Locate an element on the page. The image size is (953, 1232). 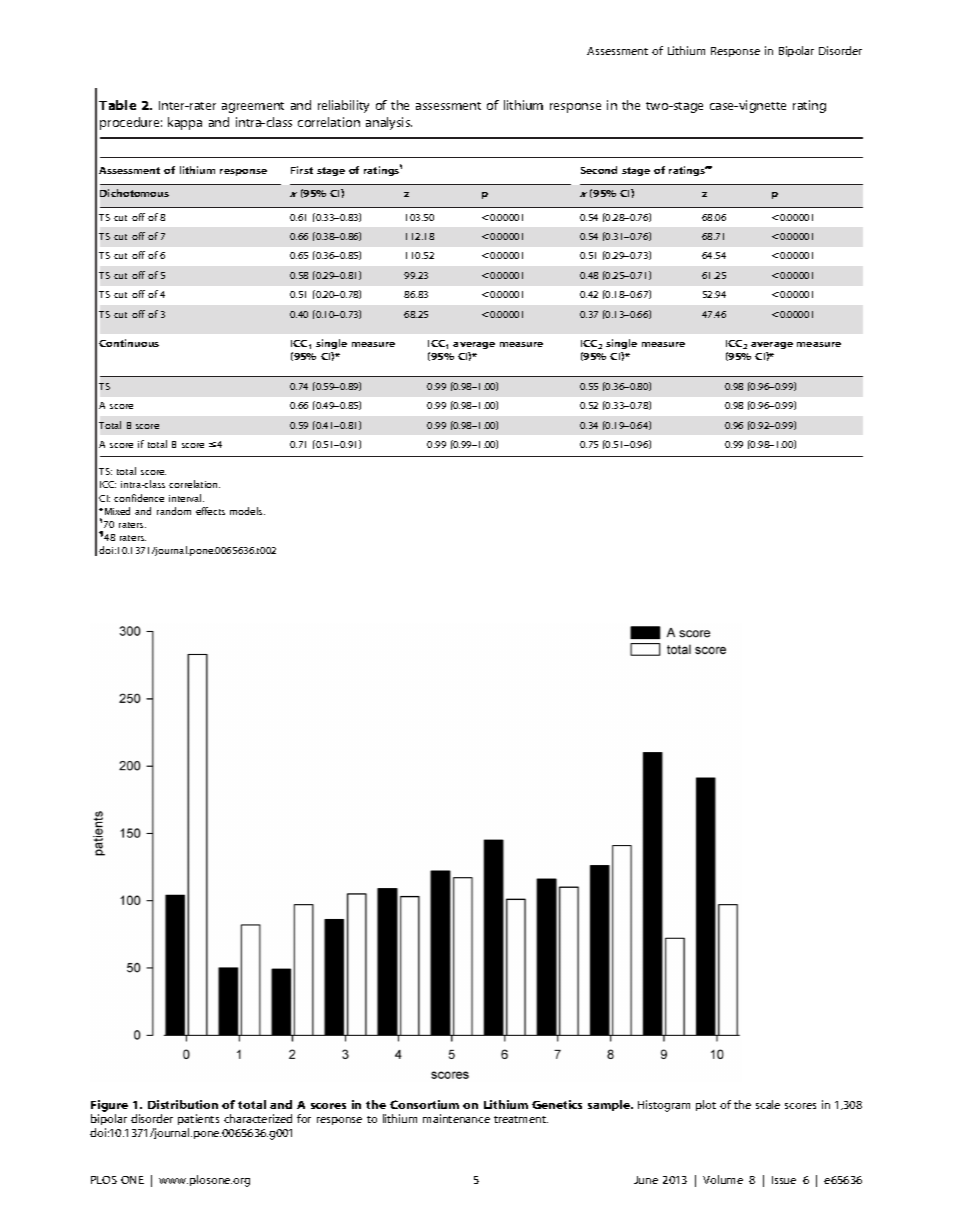
Second is located at coordinates (599, 170).
